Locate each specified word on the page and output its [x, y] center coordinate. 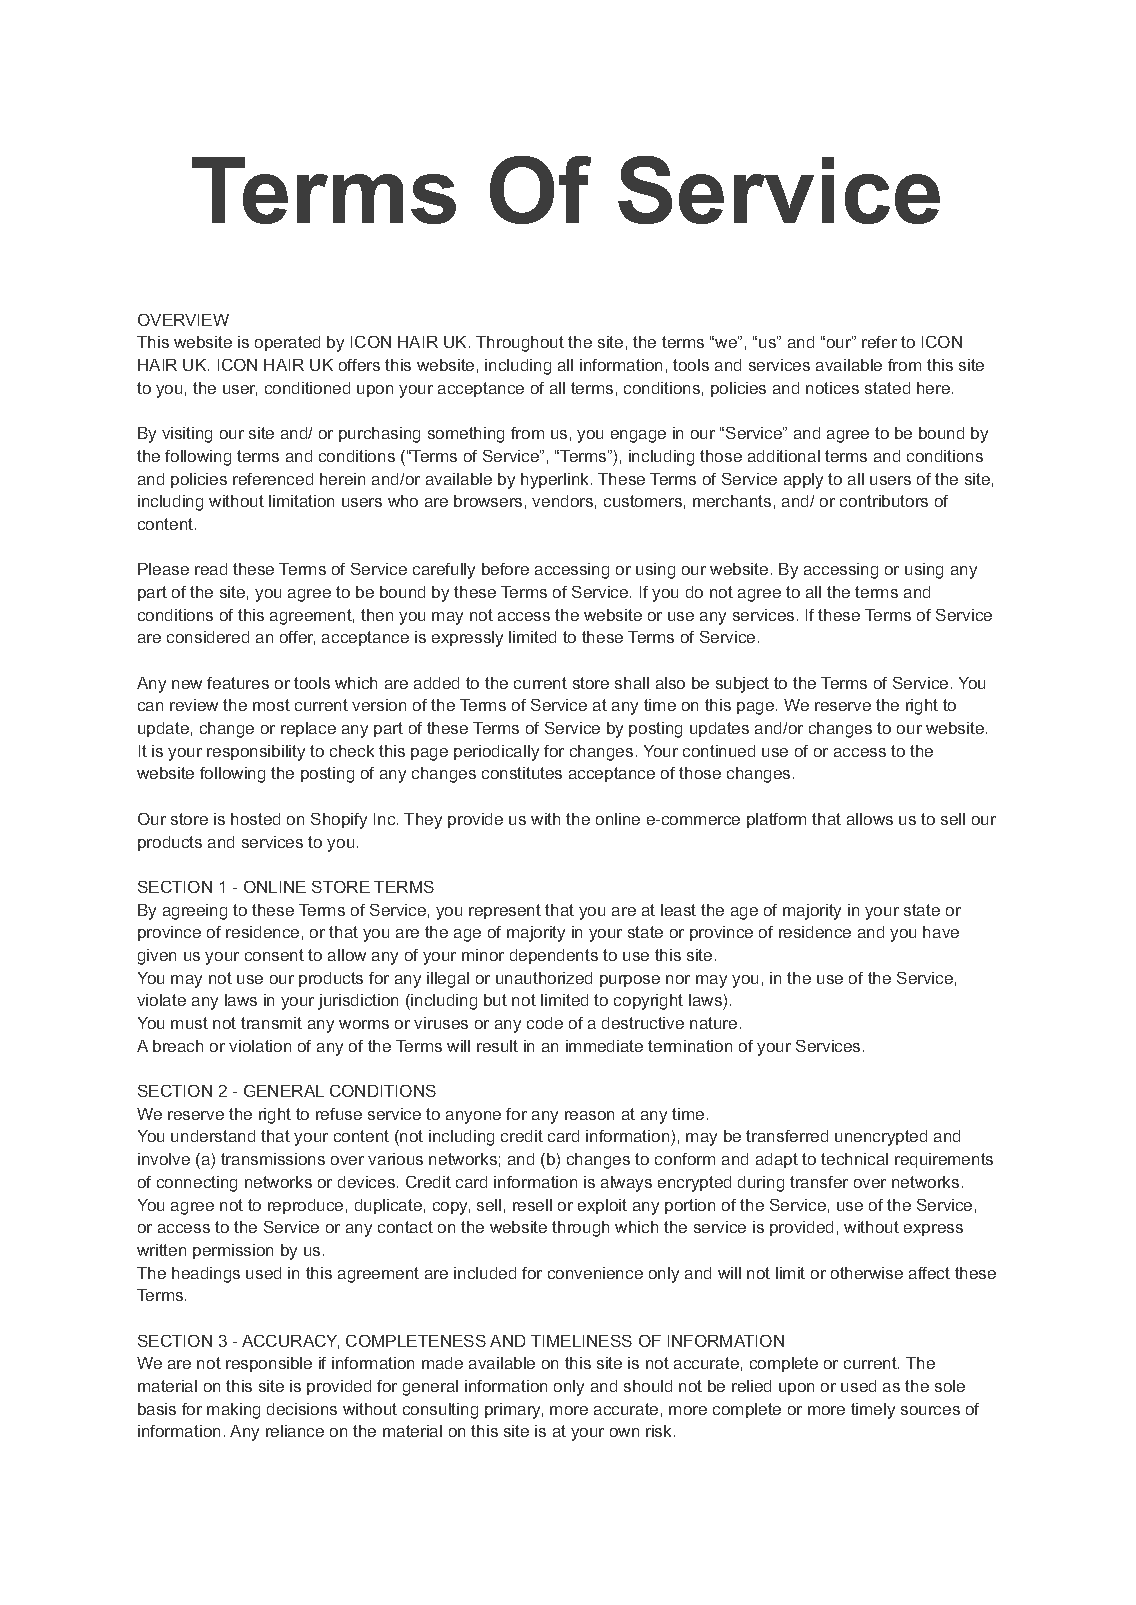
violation [260, 1046]
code [545, 1023]
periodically [496, 753]
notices [832, 388]
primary [514, 1411]
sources [930, 1410]
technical [854, 1159]
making [233, 1411]
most [271, 705]
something [466, 435]
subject [742, 685]
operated [287, 343]
